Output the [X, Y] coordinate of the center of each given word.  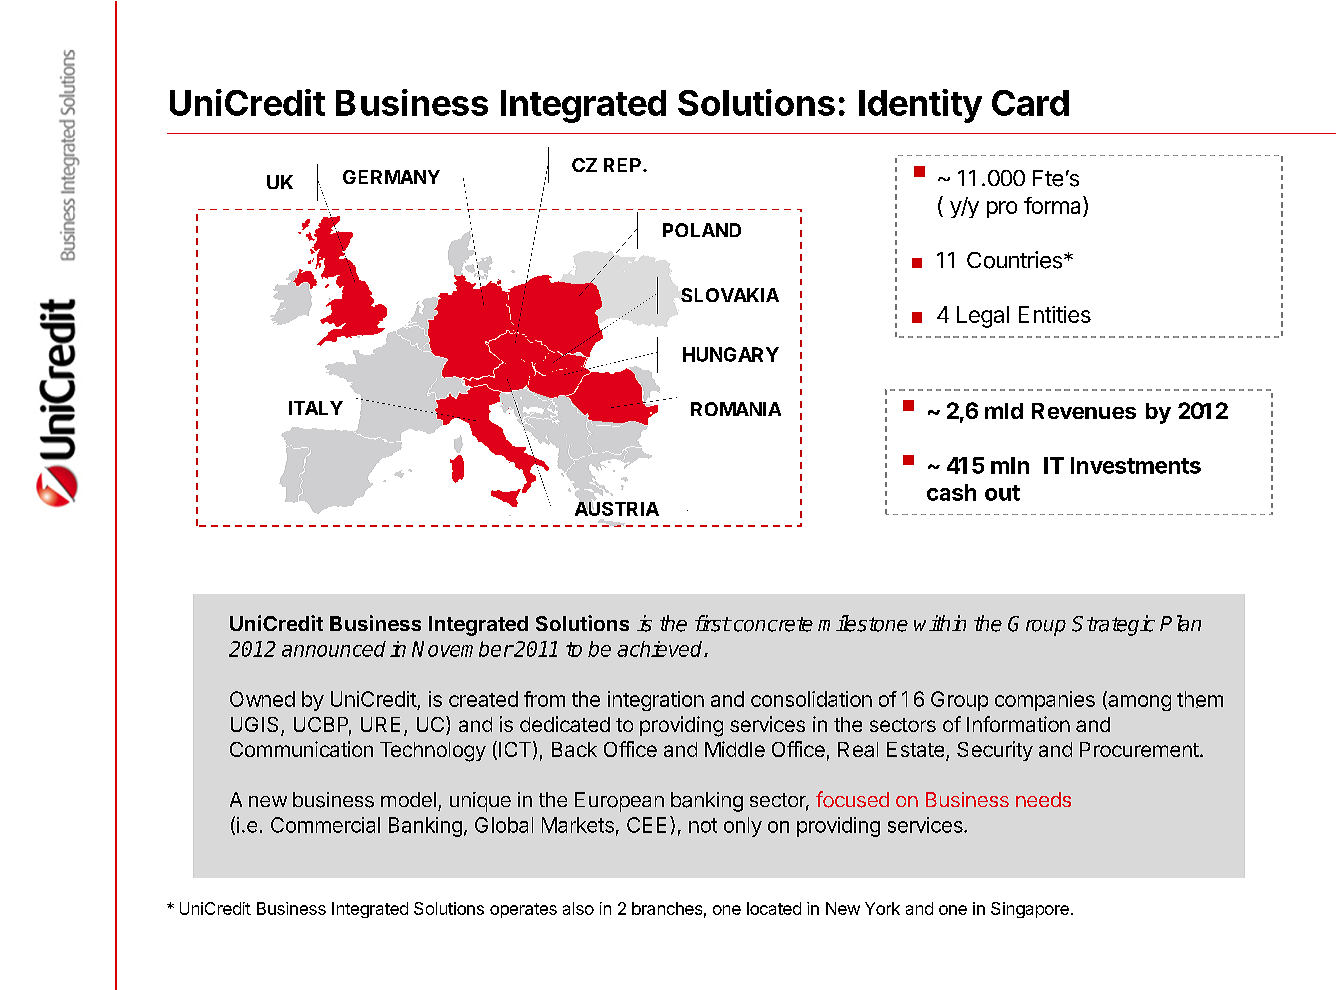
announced [334, 649]
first [713, 623]
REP [624, 165]
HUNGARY [731, 354]
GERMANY [391, 177]
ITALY [316, 408]
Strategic [1113, 625]
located [774, 908]
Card [1030, 103]
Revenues [1084, 411]
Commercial [325, 825]
